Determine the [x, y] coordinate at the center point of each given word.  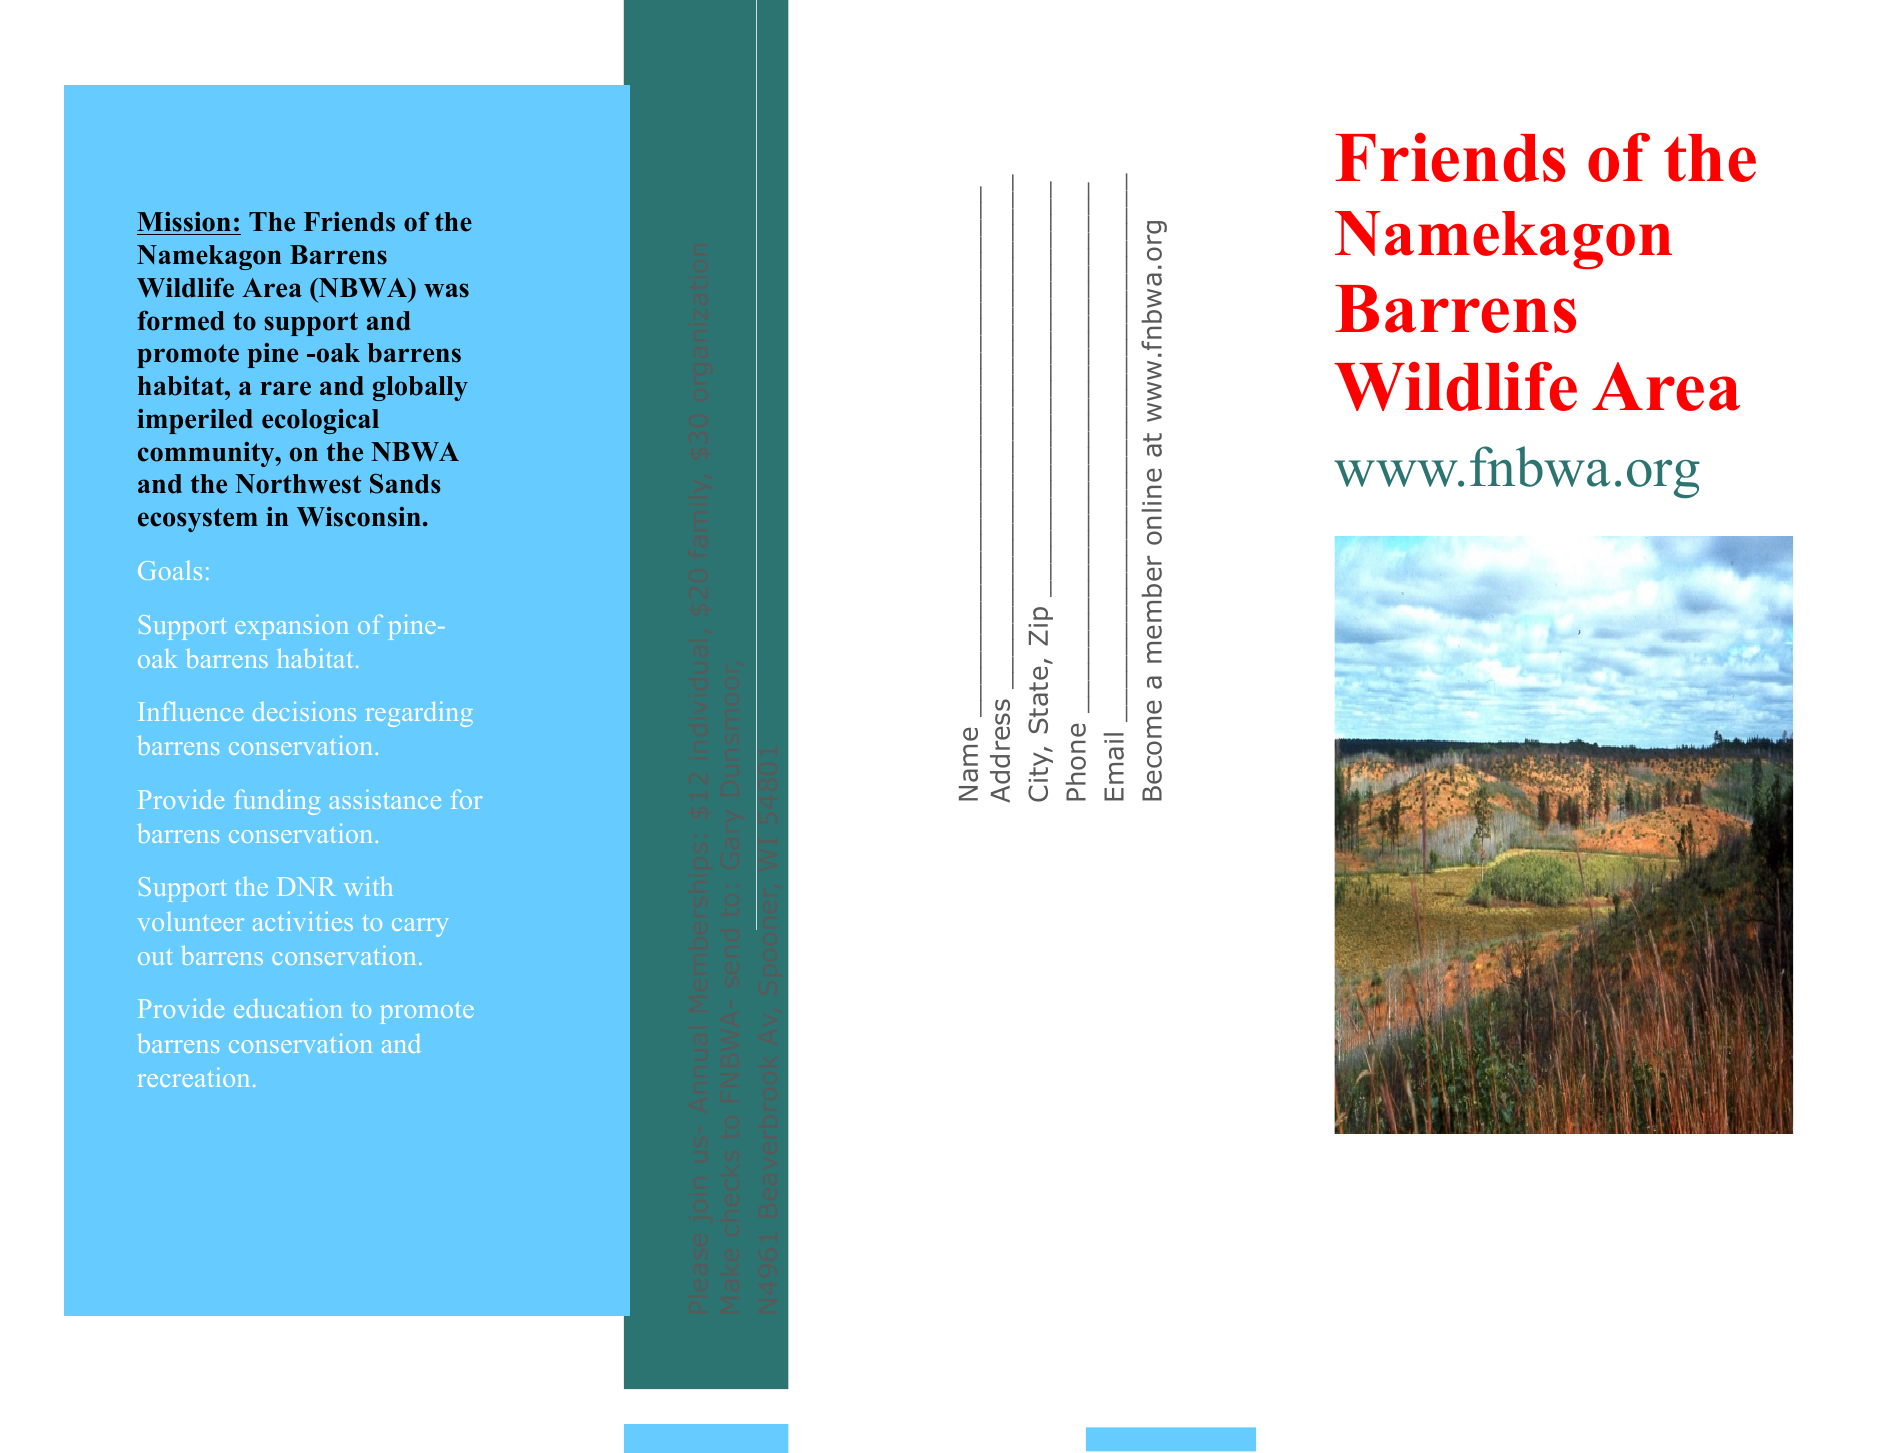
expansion [291, 627]
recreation [193, 1077]
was [446, 290]
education [288, 1008]
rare [286, 388]
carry [420, 927]
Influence [191, 711]
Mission [185, 223]
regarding [419, 714]
